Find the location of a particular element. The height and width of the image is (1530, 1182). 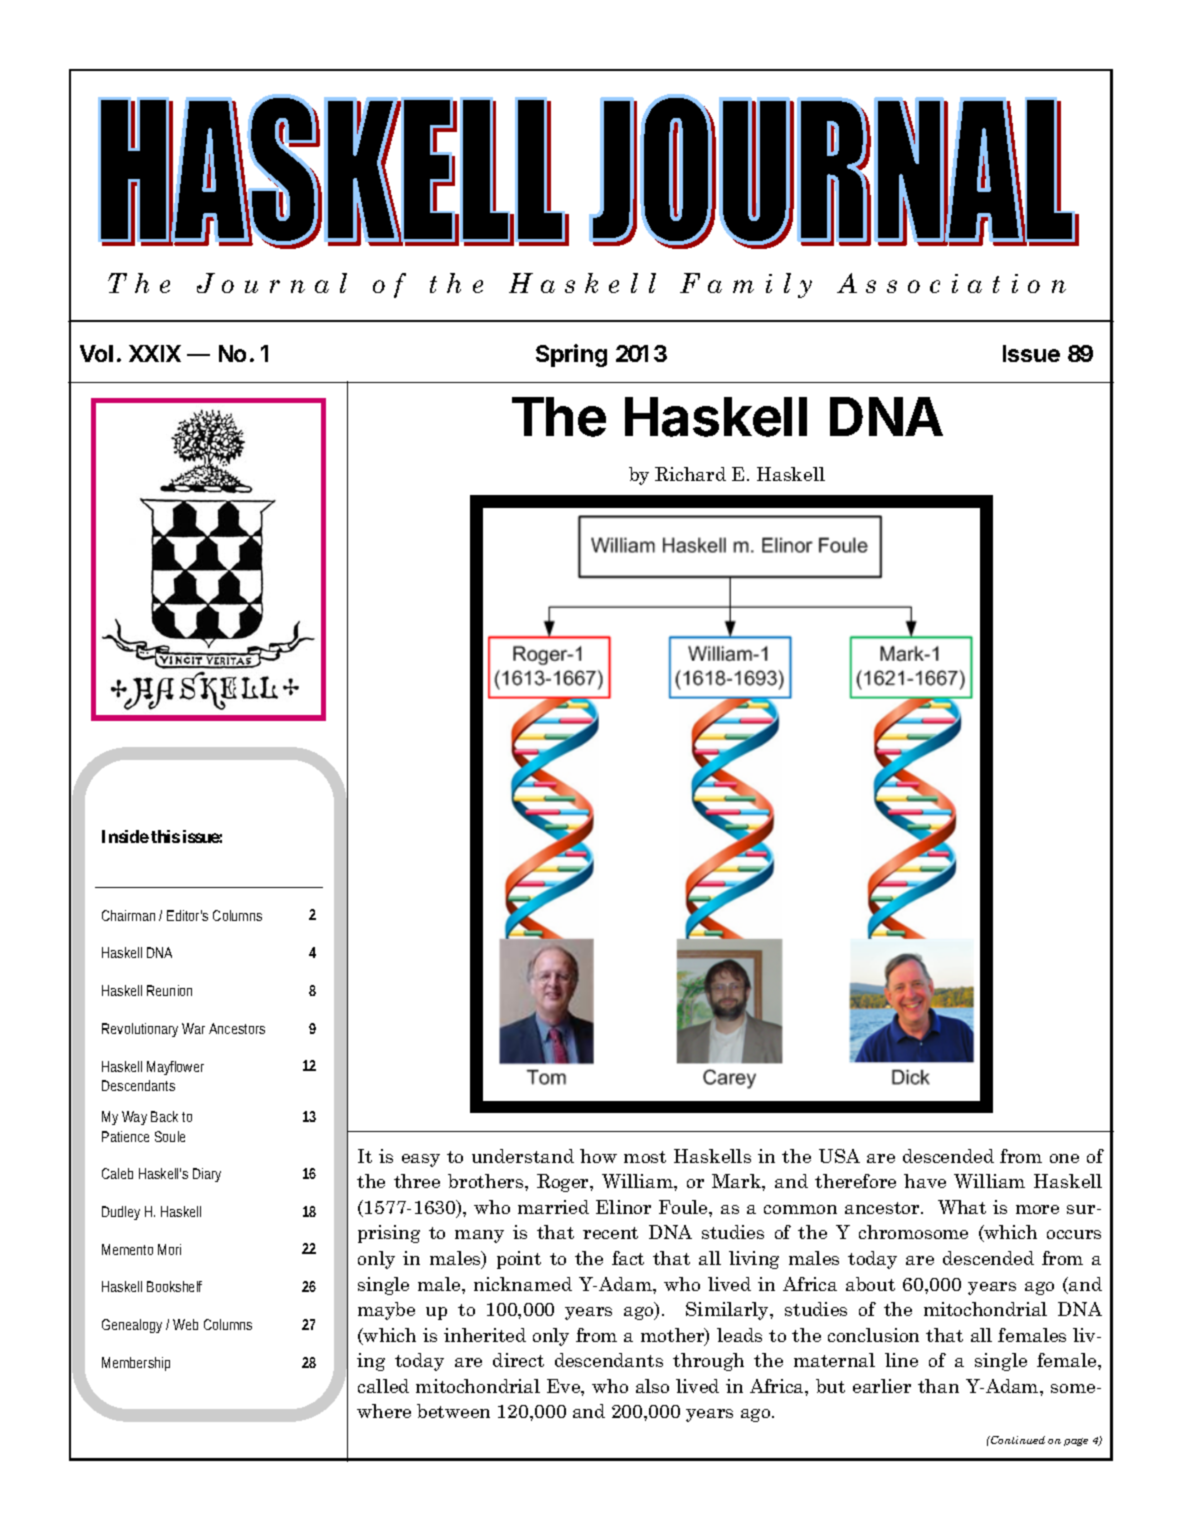

also is located at coordinates (652, 1386).
